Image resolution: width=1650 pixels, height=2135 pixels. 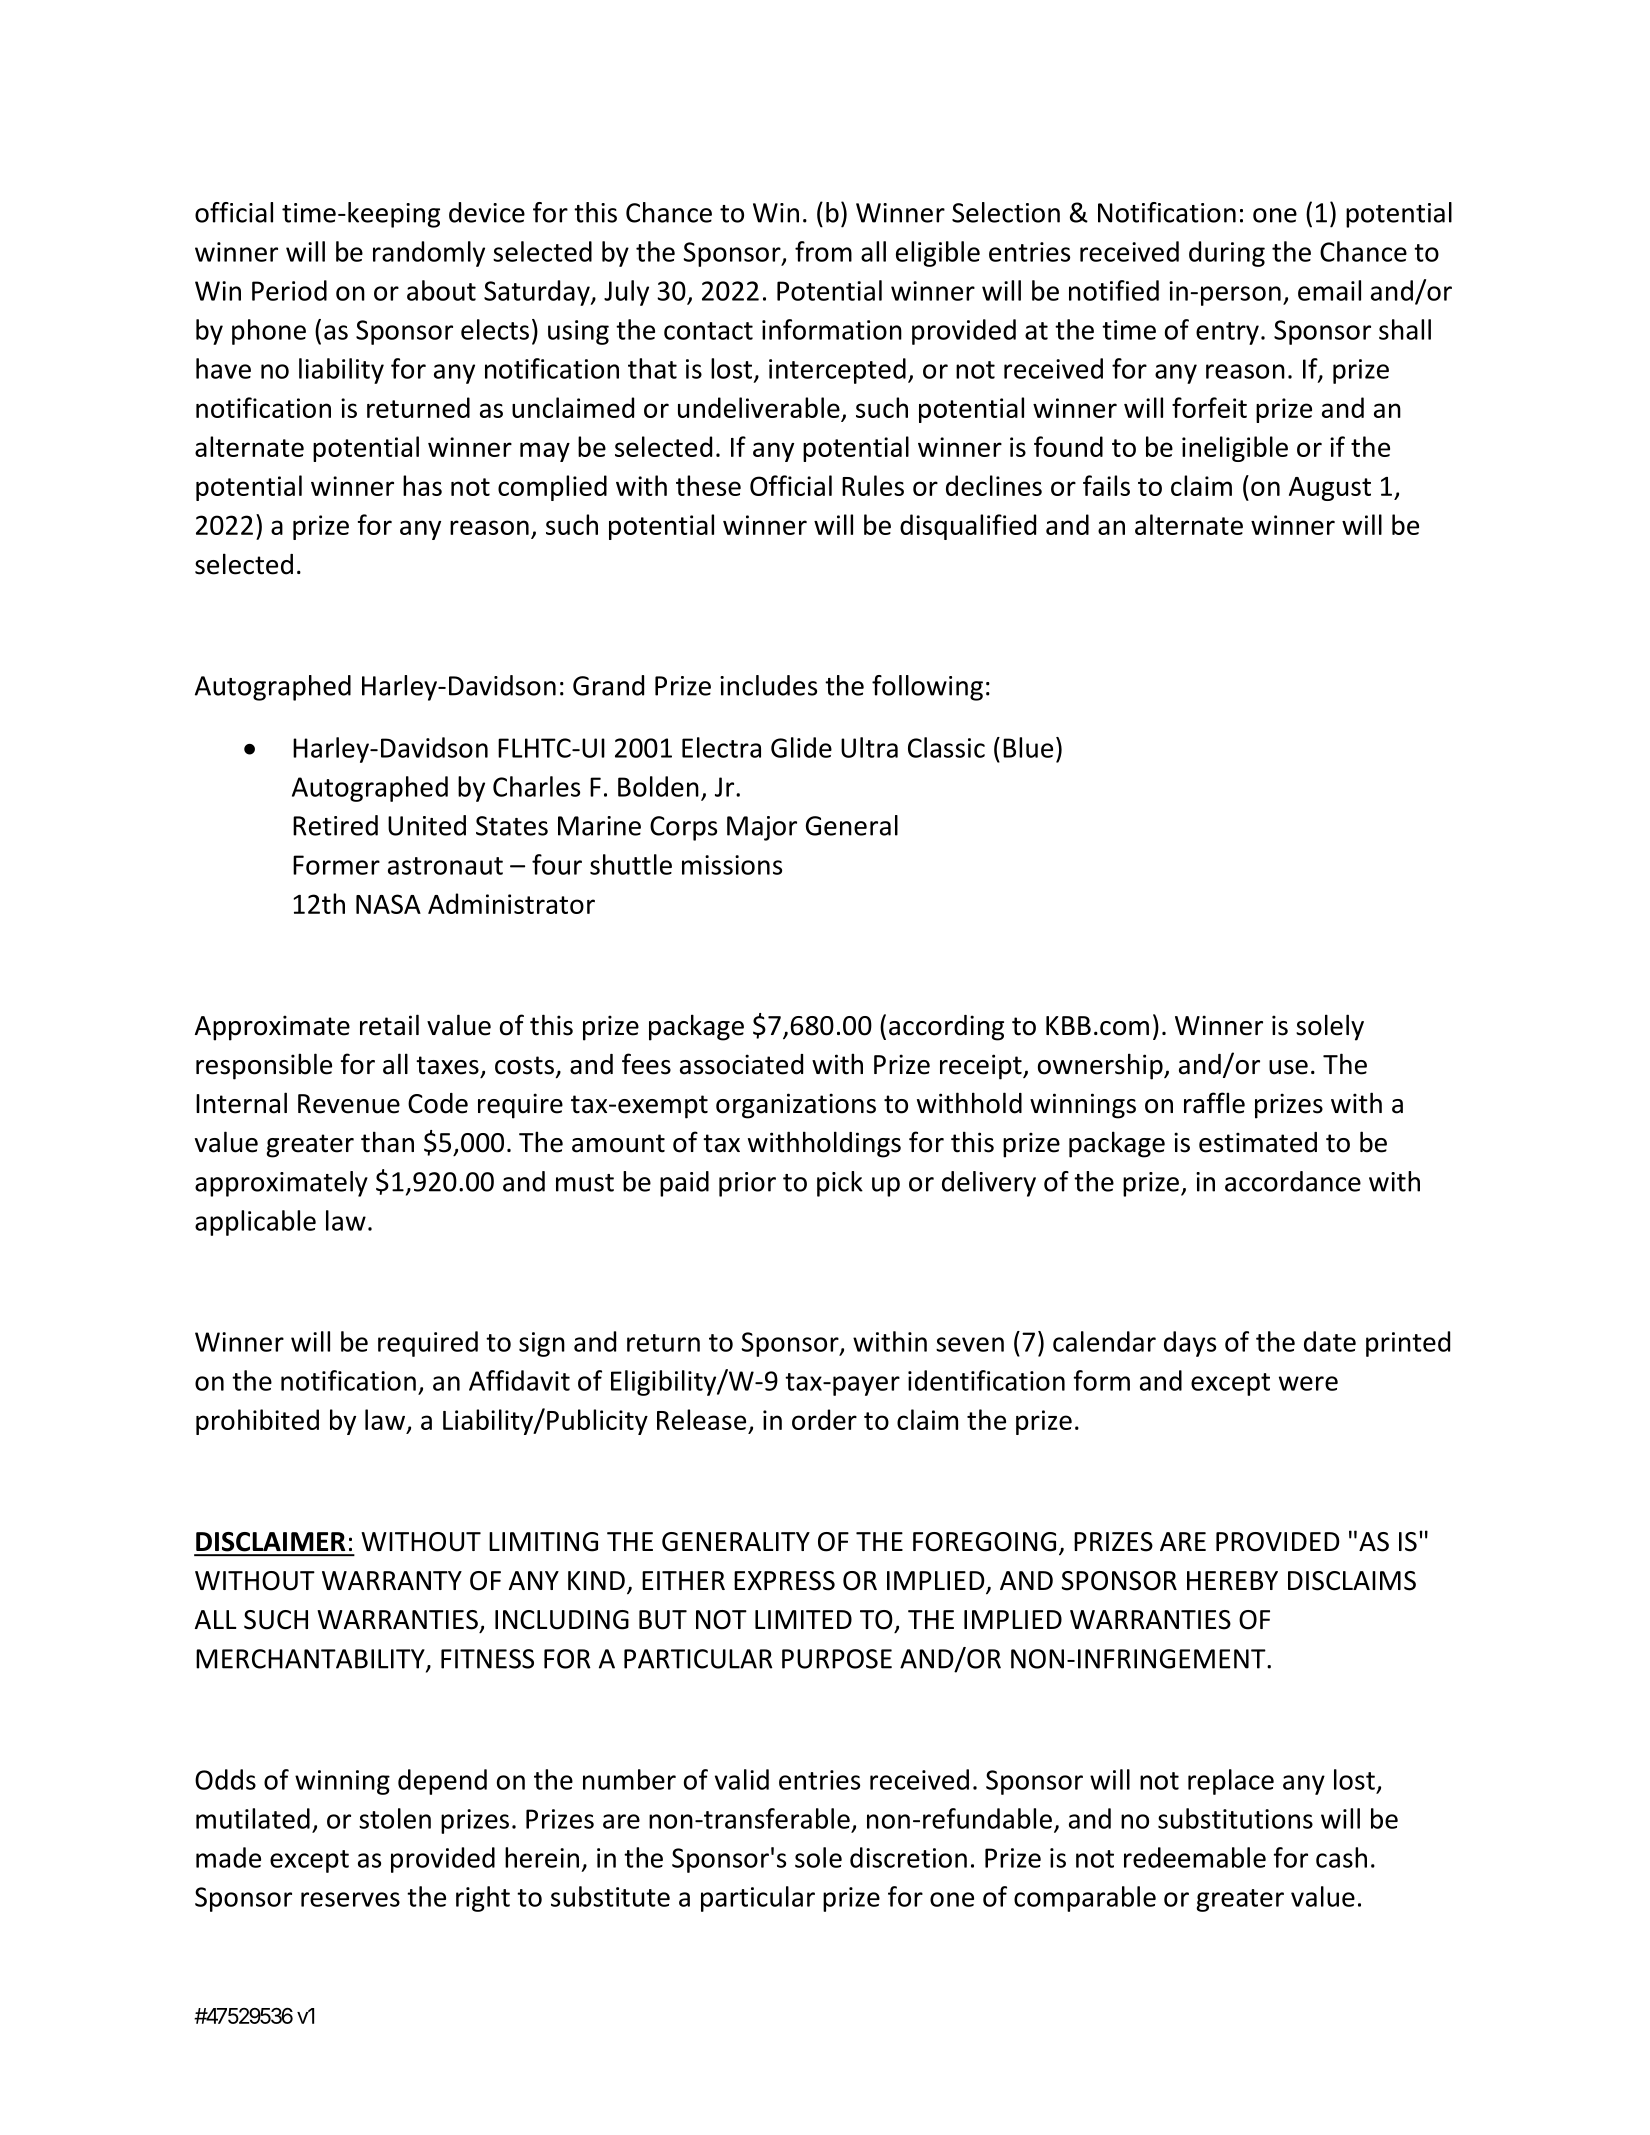 I want to click on stolen, so click(x=395, y=1818).
